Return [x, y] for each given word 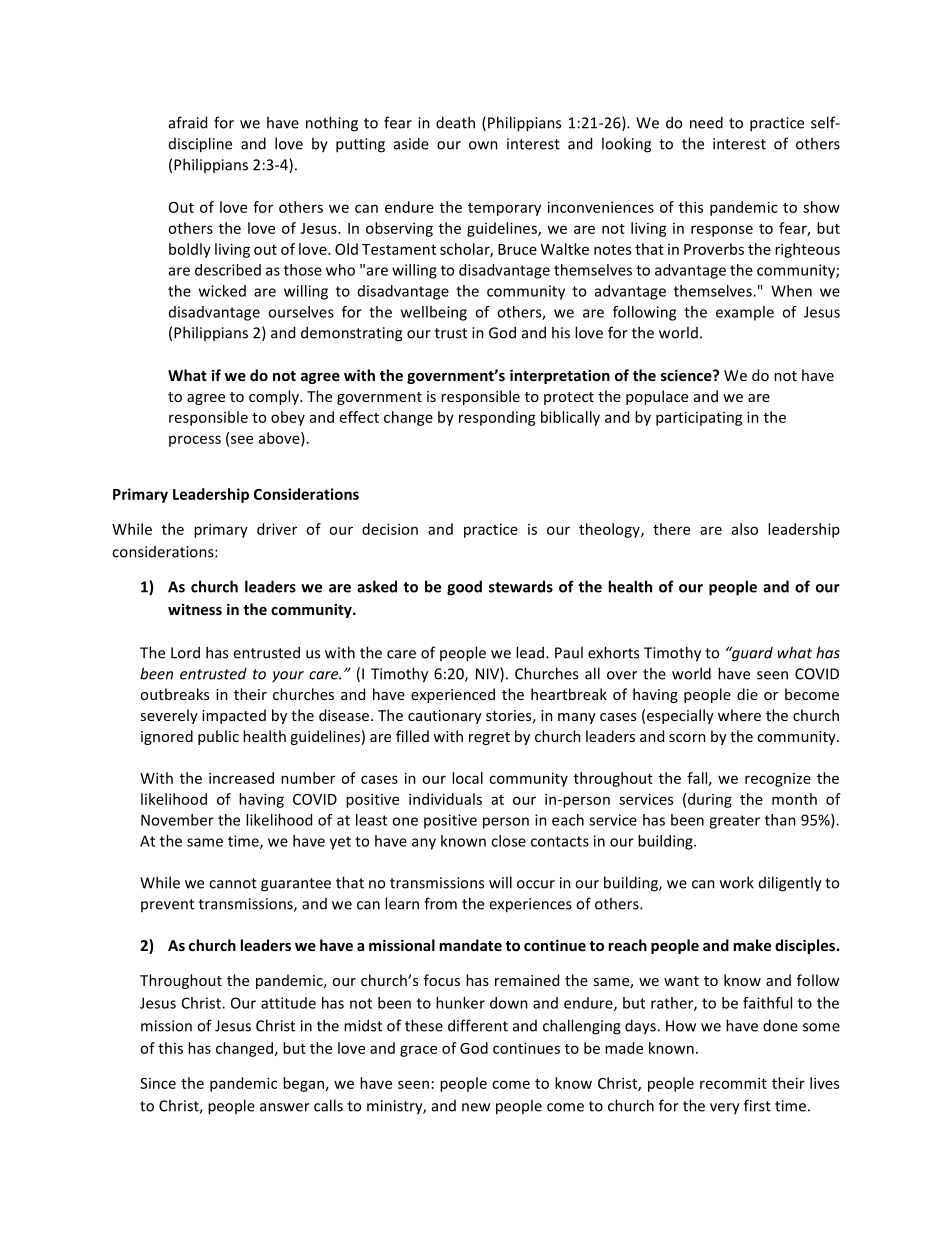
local [467, 778]
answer [285, 1107]
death [455, 122]
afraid [188, 122]
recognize [778, 780]
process [195, 441]
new [476, 1107]
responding [497, 418]
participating [699, 418]
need [706, 122]
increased [241, 778]
